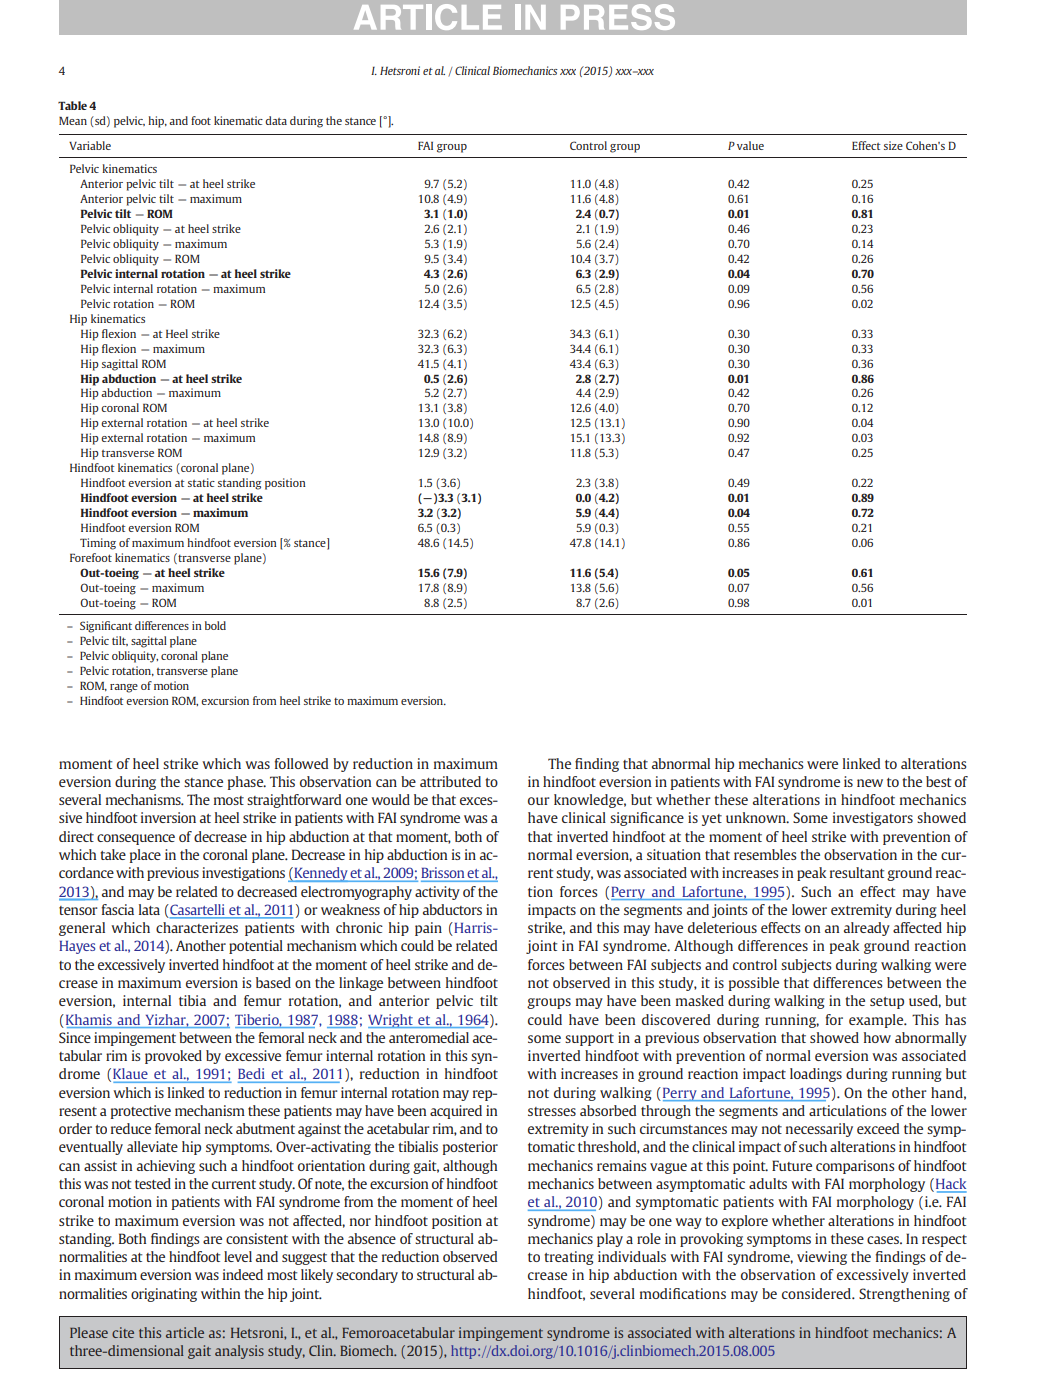  What do you see at coordinates (124, 688) in the screenshot?
I see `range` at bounding box center [124, 688].
